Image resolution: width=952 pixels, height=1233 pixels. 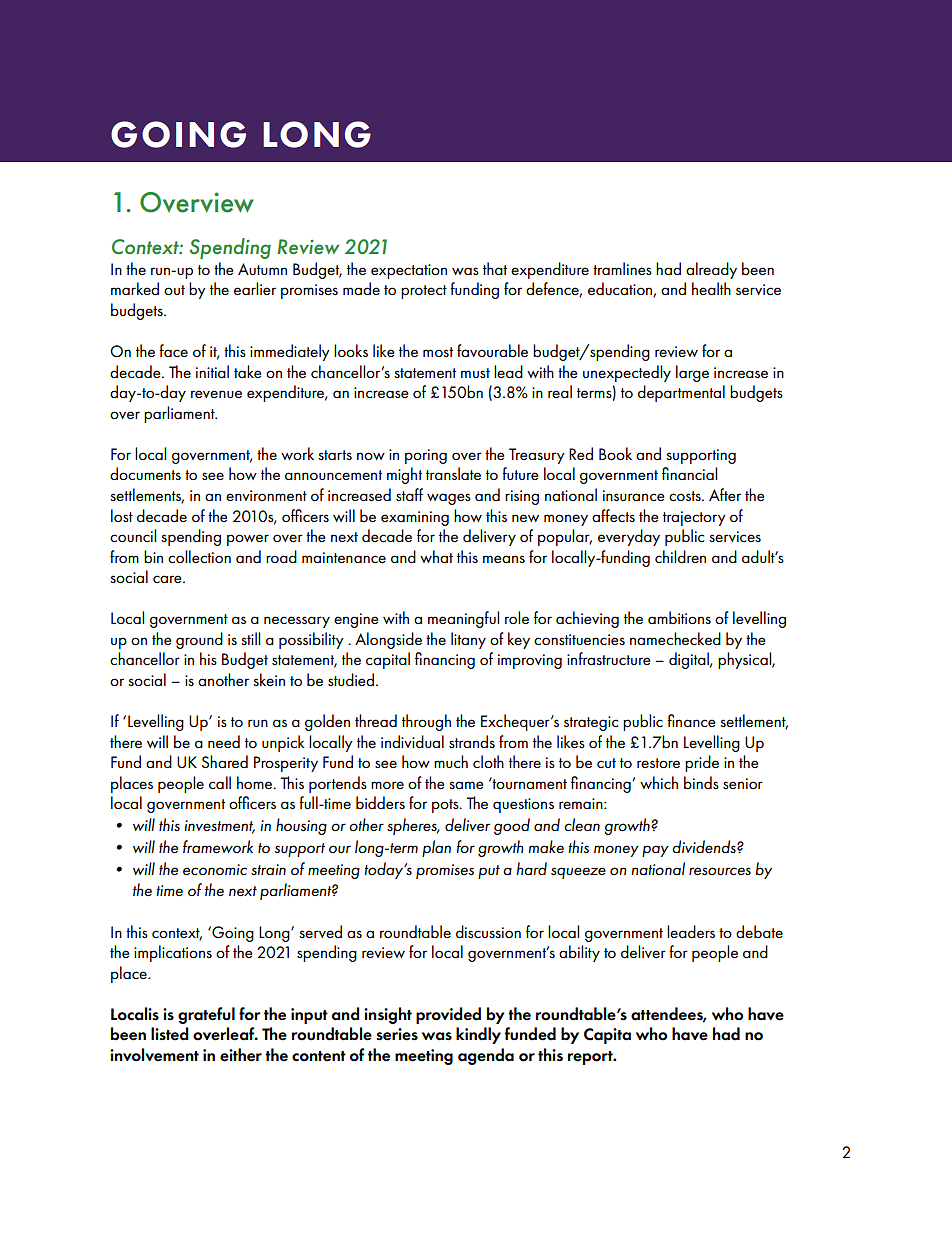 What do you see at coordinates (436, 556) in the document?
I see `what` at bounding box center [436, 556].
